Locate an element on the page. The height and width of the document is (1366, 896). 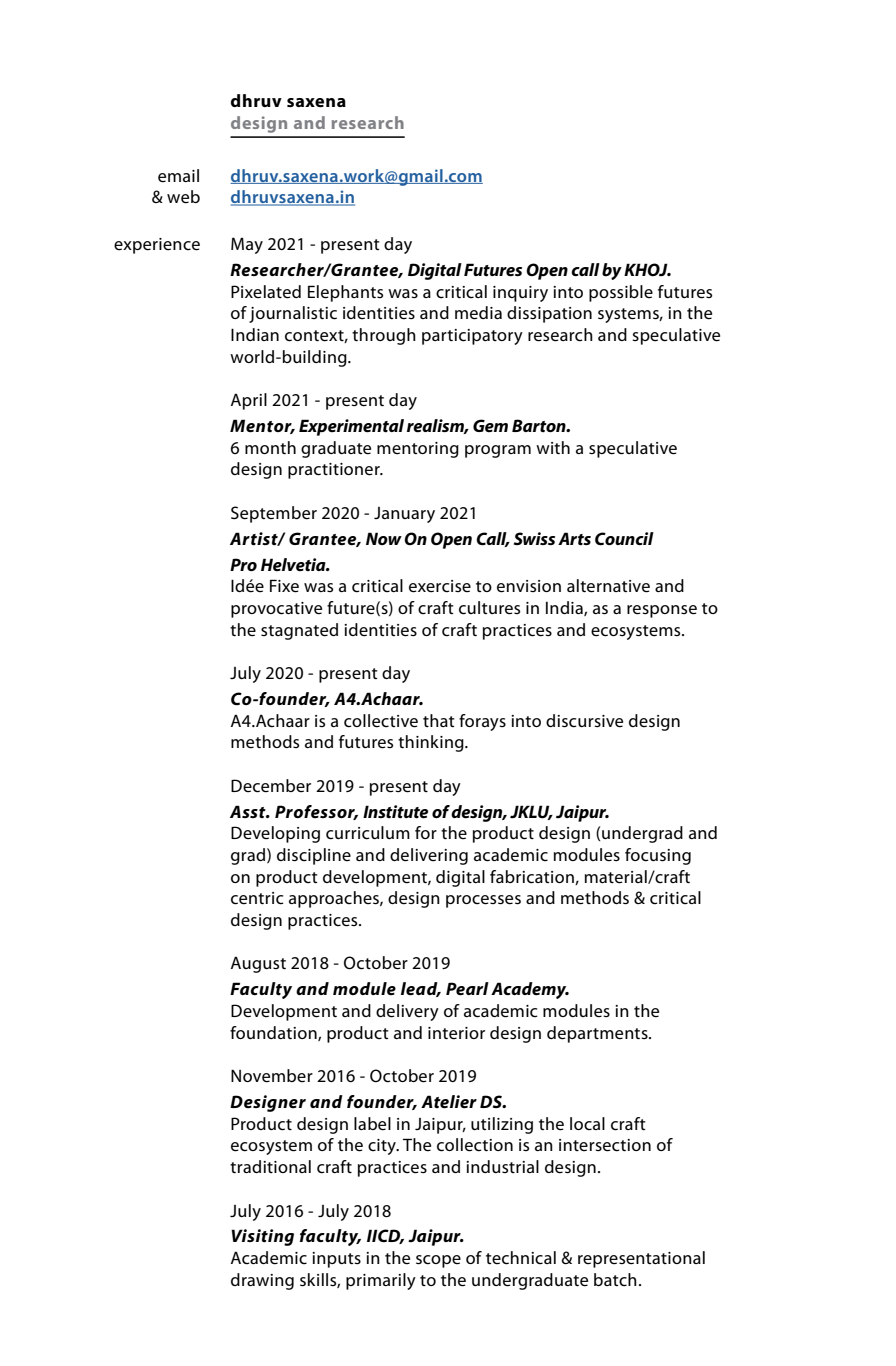
web is located at coordinates (183, 197).
